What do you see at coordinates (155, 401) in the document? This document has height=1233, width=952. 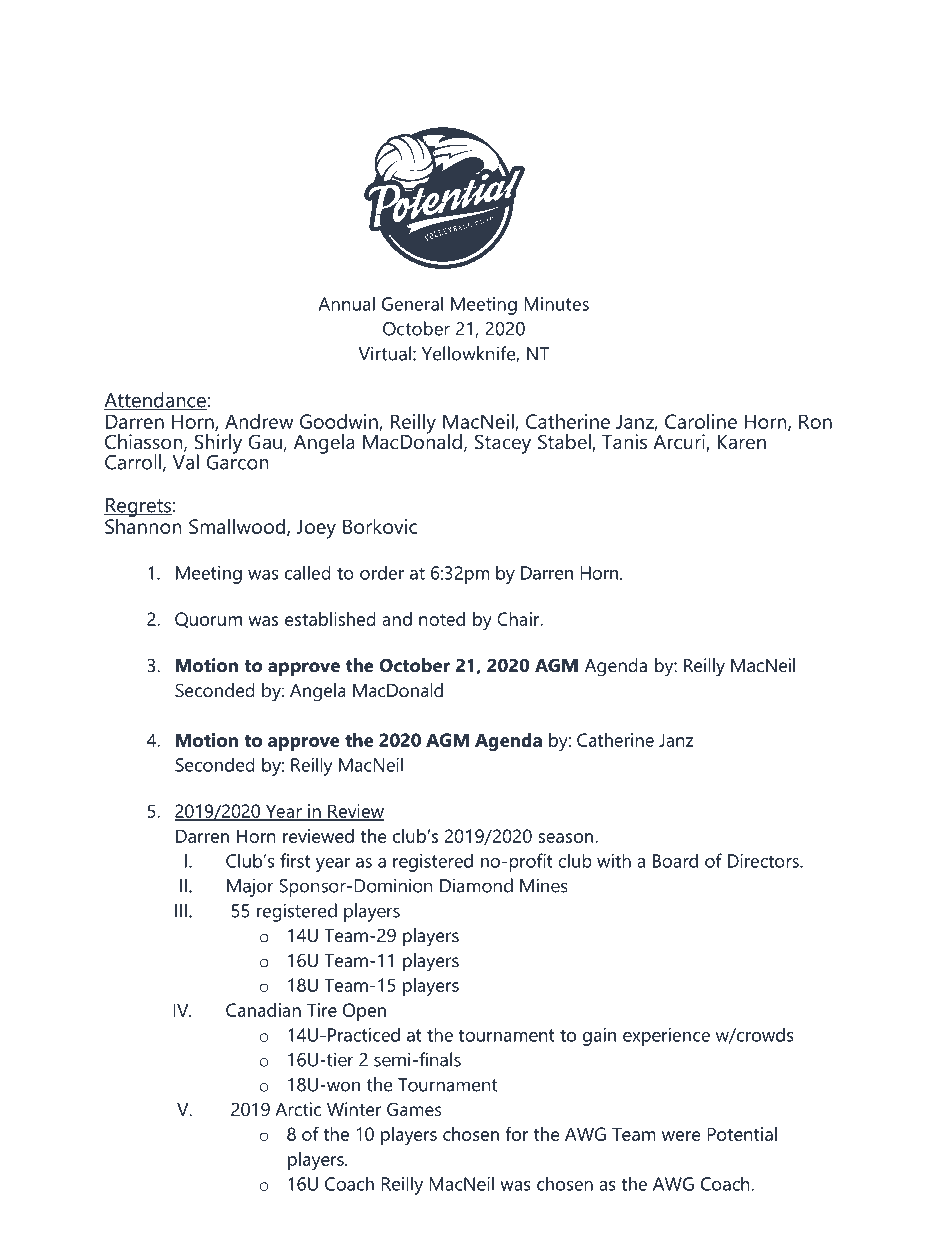 I see `Attendance` at bounding box center [155, 401].
